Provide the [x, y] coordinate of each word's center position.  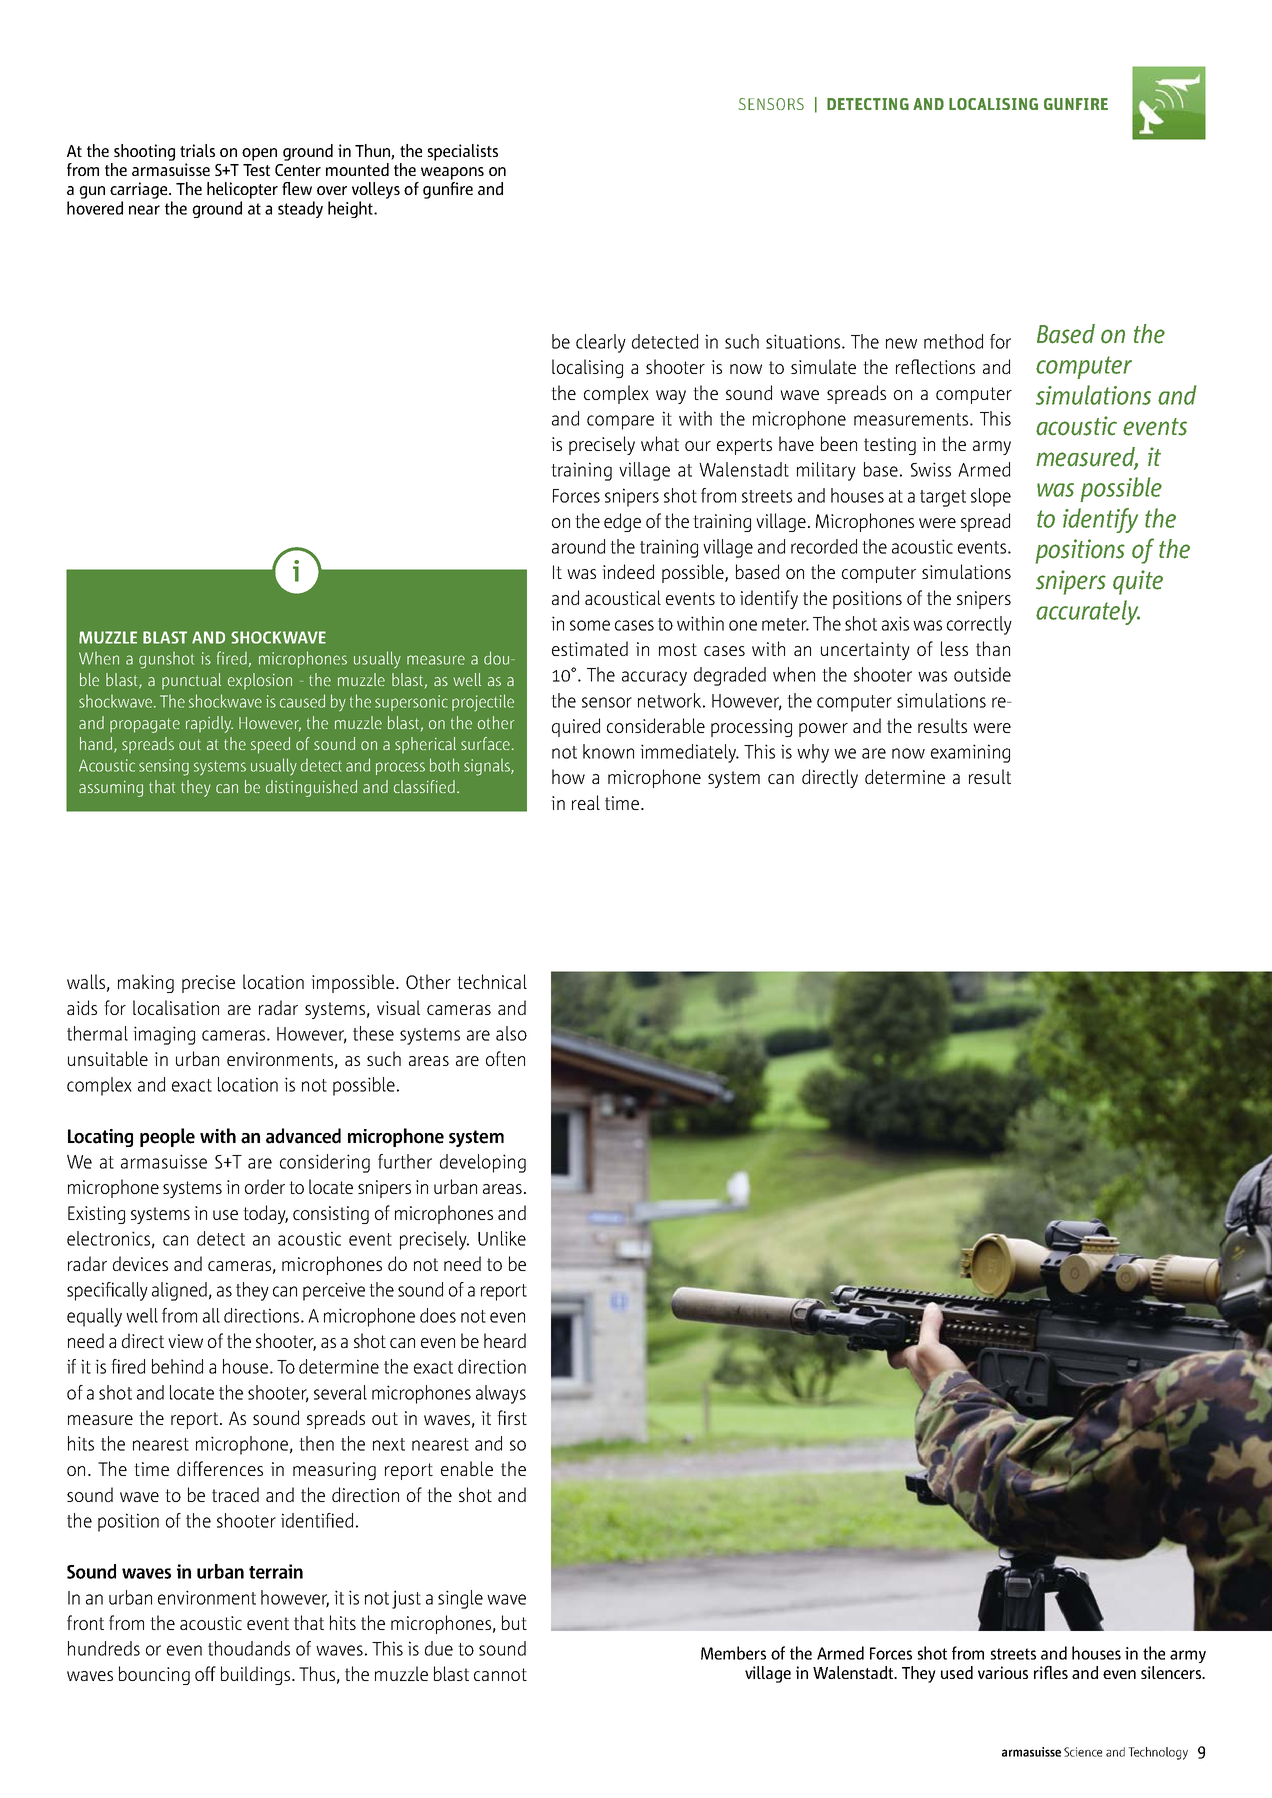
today [265, 1214]
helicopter [242, 190]
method [953, 341]
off [205, 1673]
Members [733, 1653]
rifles [1051, 1672]
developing [483, 1163]
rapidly [209, 724]
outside [982, 674]
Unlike [502, 1238]
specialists [463, 152]
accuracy [654, 678]
